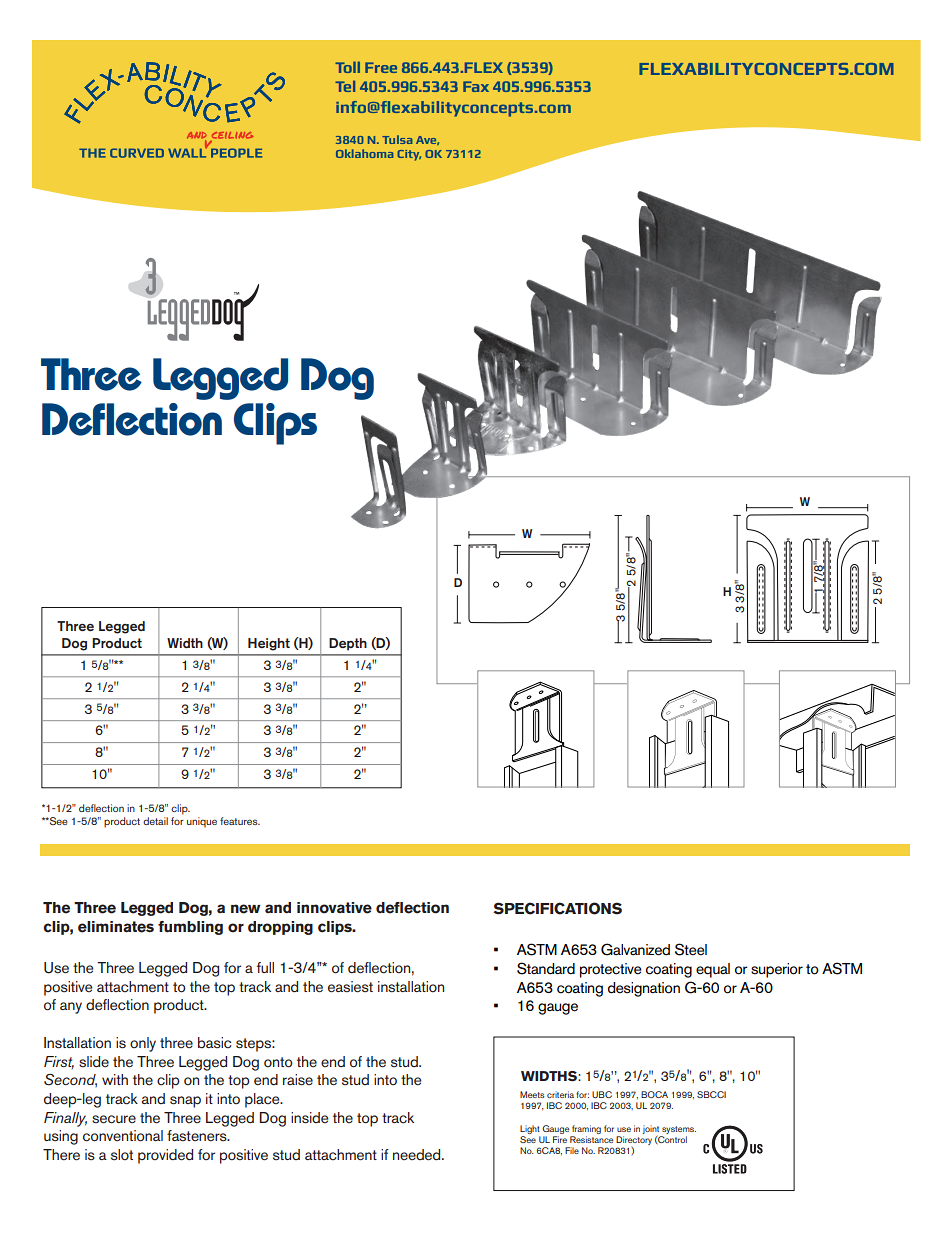  What do you see at coordinates (418, 1155) in the screenshot?
I see `needed` at bounding box center [418, 1155].
